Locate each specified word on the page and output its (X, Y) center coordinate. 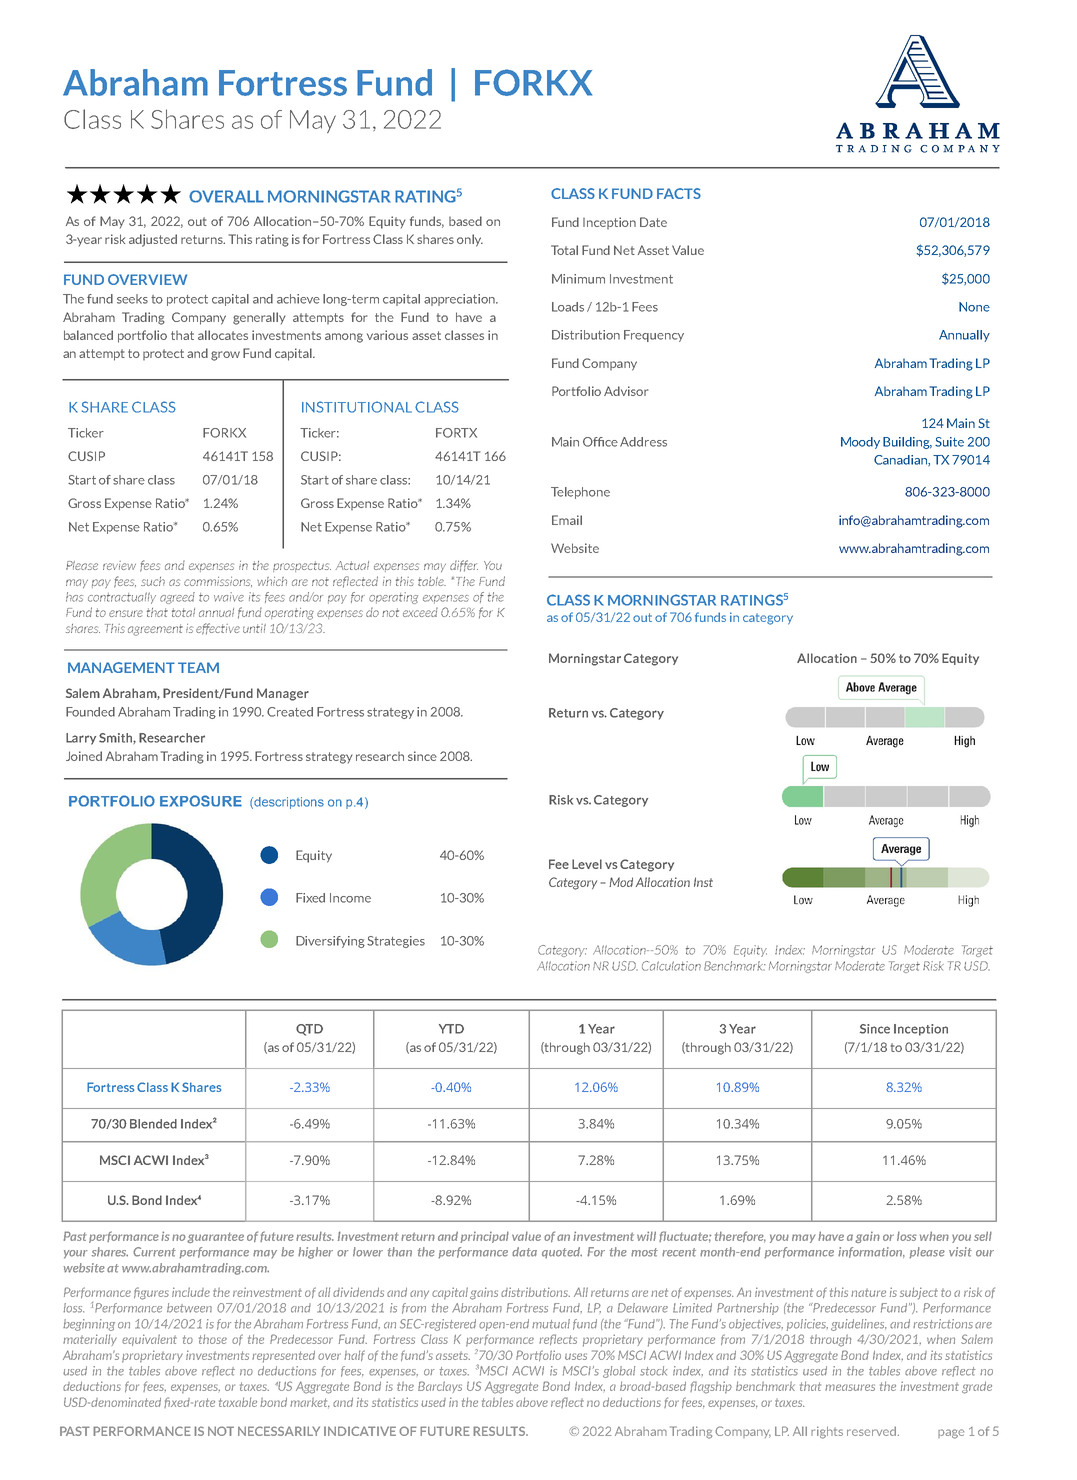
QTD (309, 1030)
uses (576, 1356)
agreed (177, 598)
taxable (238, 1402)
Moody (860, 443)
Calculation (671, 966)
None (974, 307)
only (470, 240)
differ (464, 566)
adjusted (153, 240)
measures (850, 1387)
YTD (451, 1029)
